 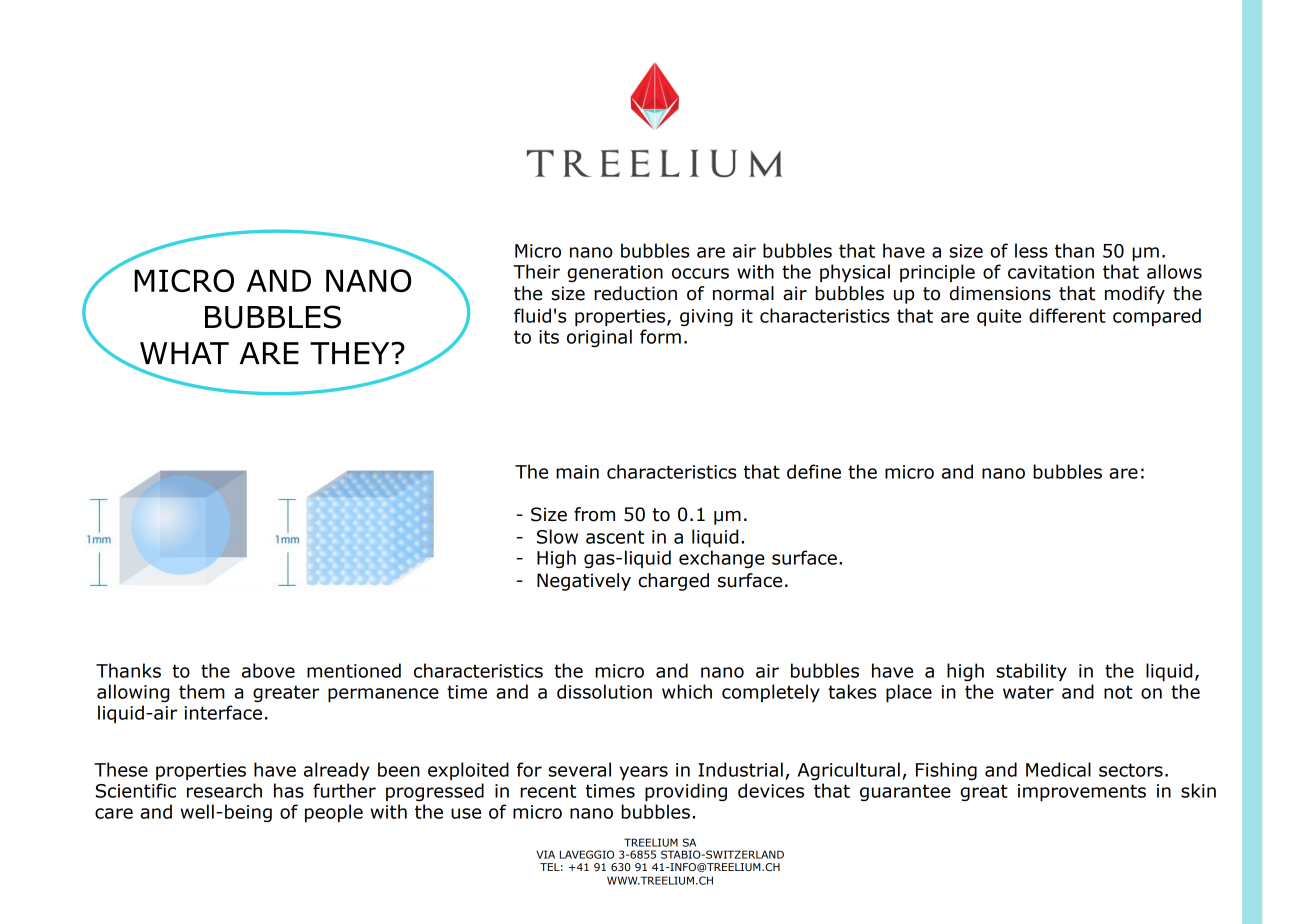 What do you see at coordinates (1051, 272) in the image?
I see `cavitation` at bounding box center [1051, 272].
